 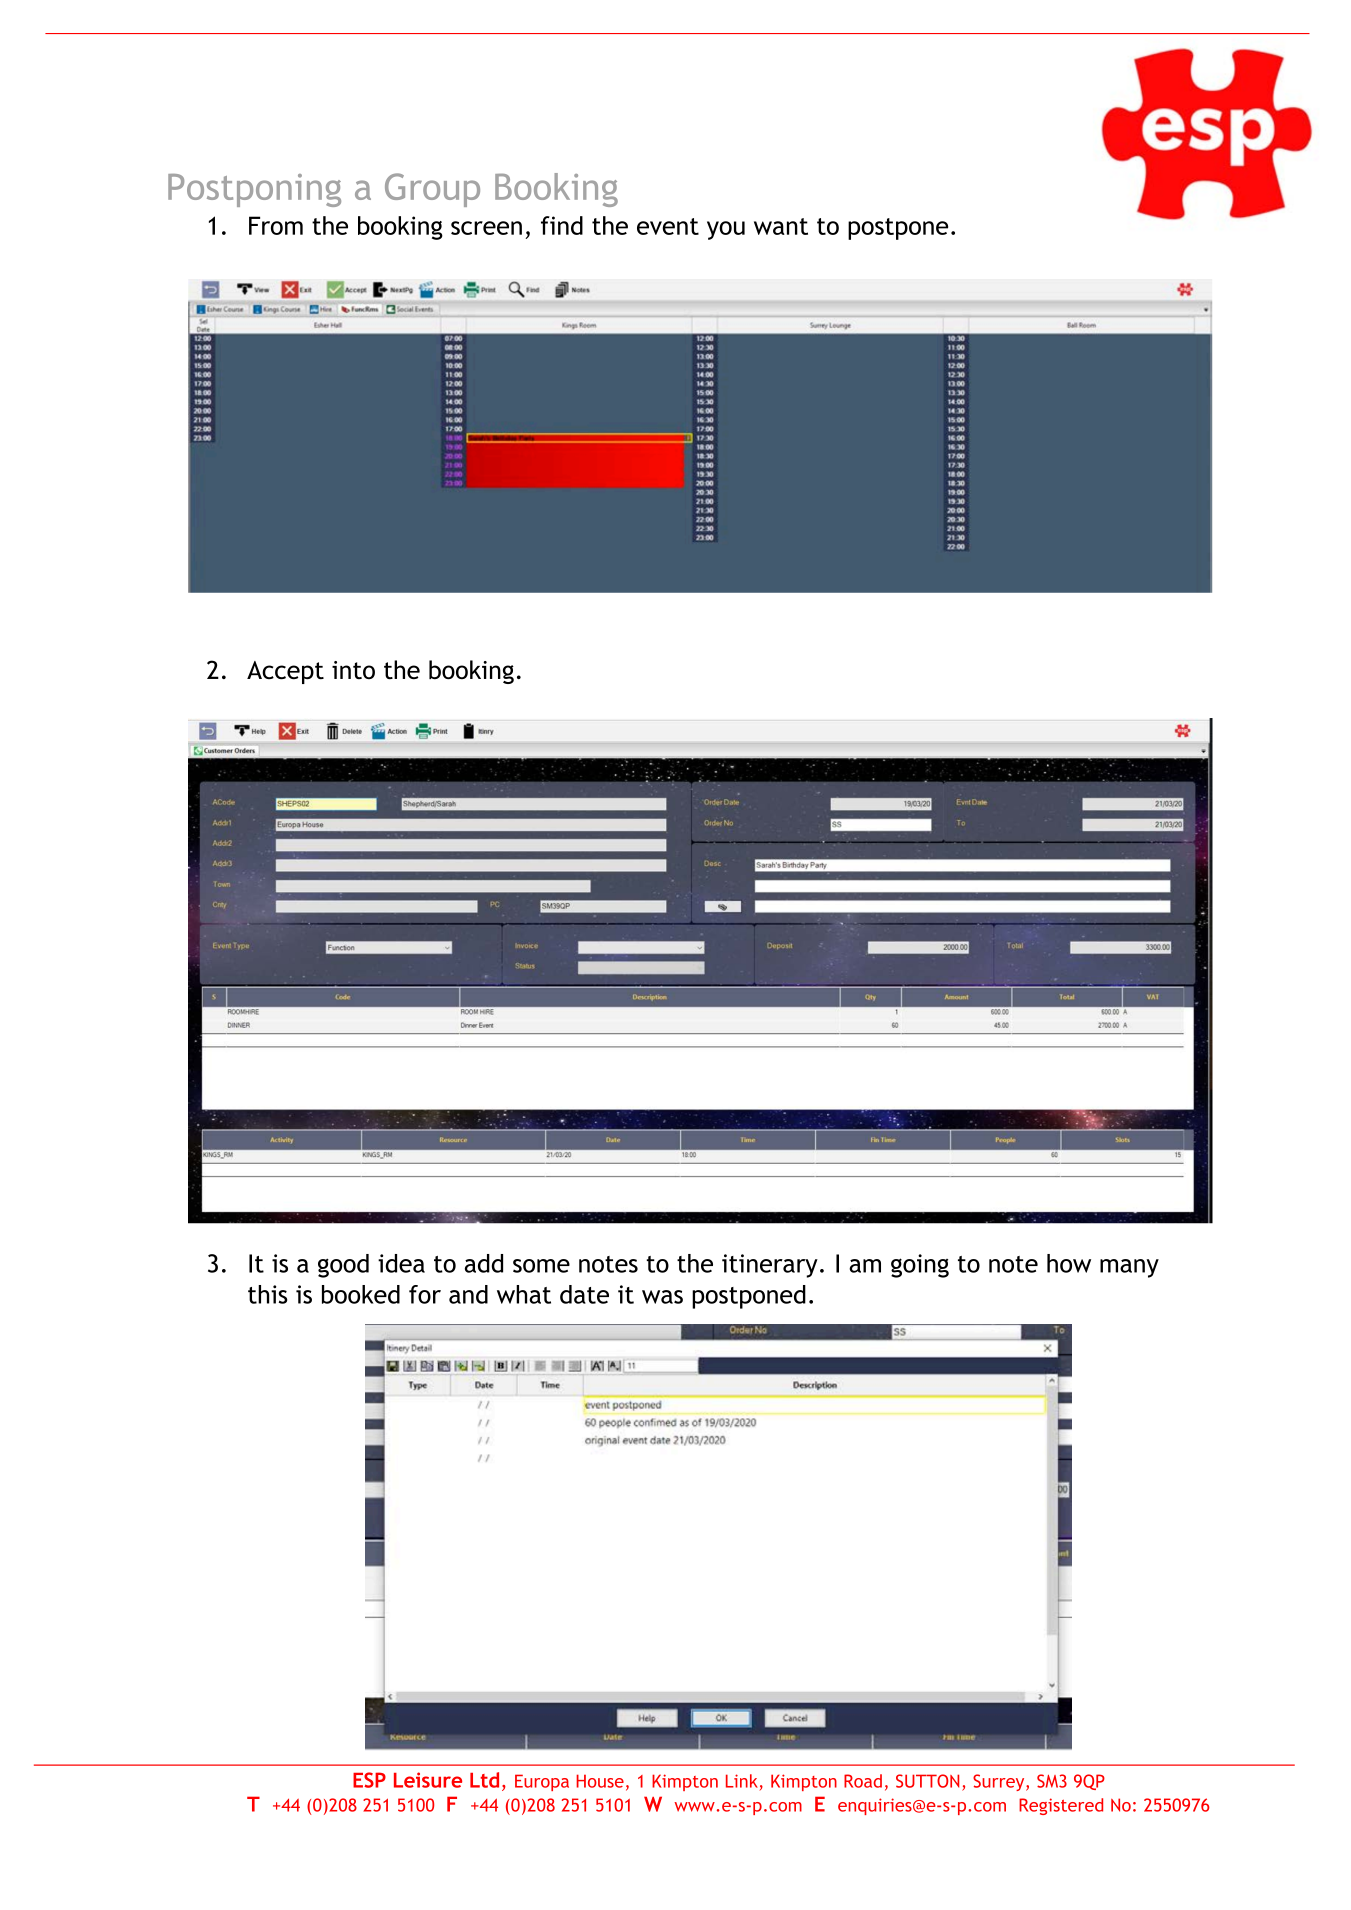 I want to click on ESP, so click(x=369, y=1780).
